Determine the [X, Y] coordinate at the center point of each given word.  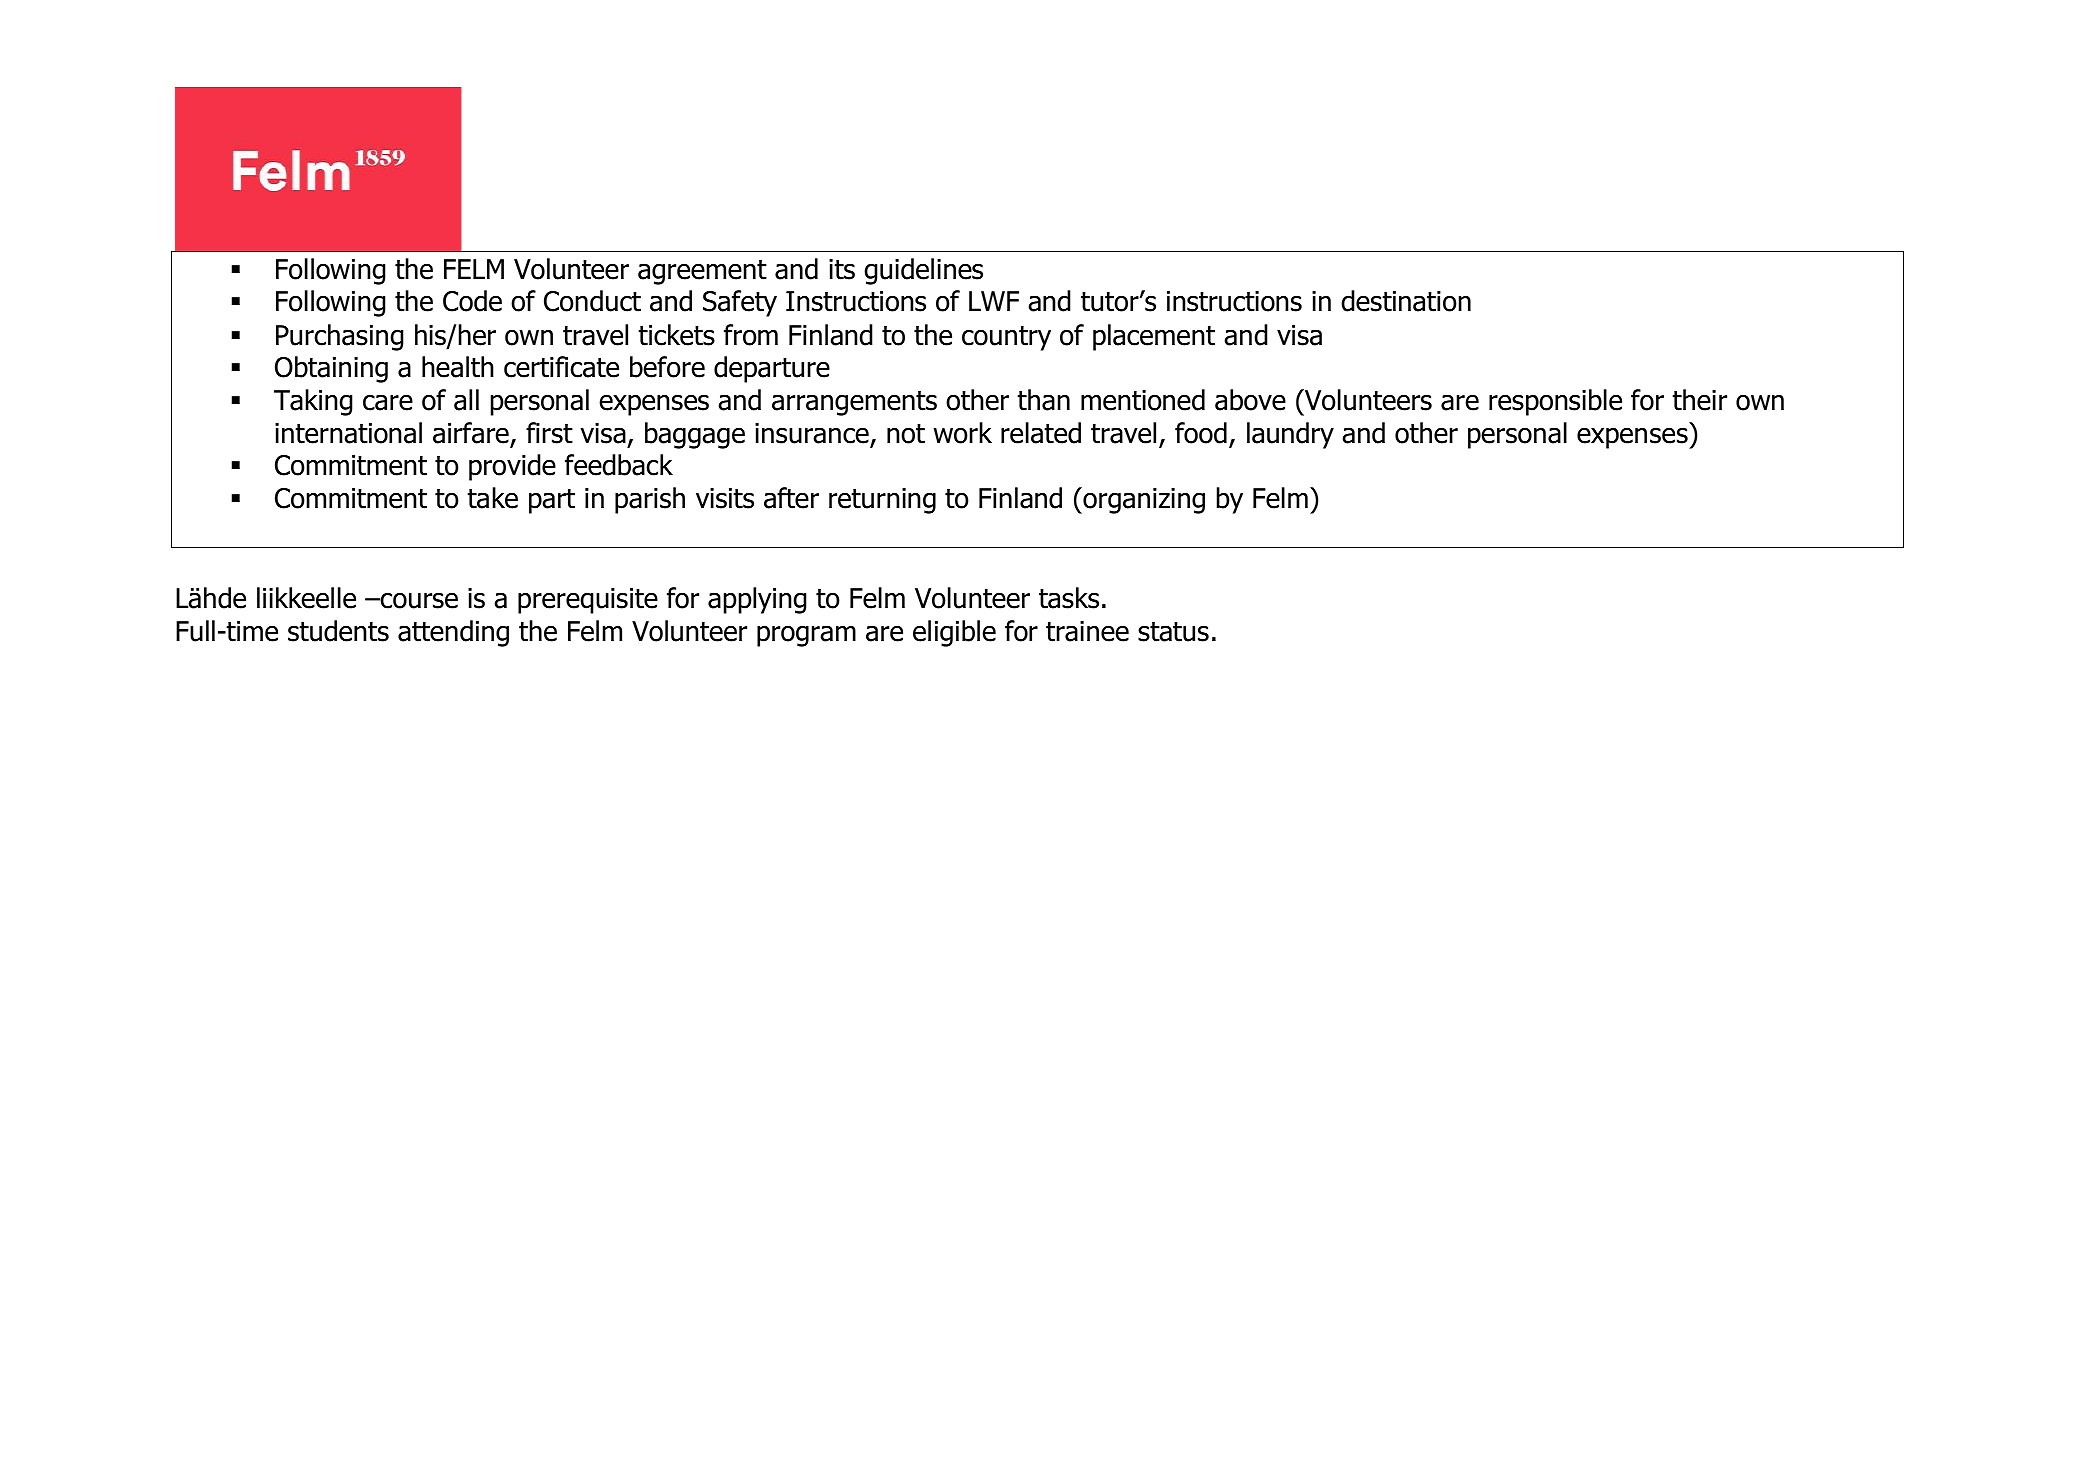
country [1006, 338]
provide [512, 467]
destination [1406, 301]
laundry [1290, 435]
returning [882, 501]
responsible [1555, 402]
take [492, 498]
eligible [954, 633]
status [1173, 632]
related [1041, 433]
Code [472, 301]
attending [453, 633]
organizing [1143, 500]
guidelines [923, 271]
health [458, 367]
